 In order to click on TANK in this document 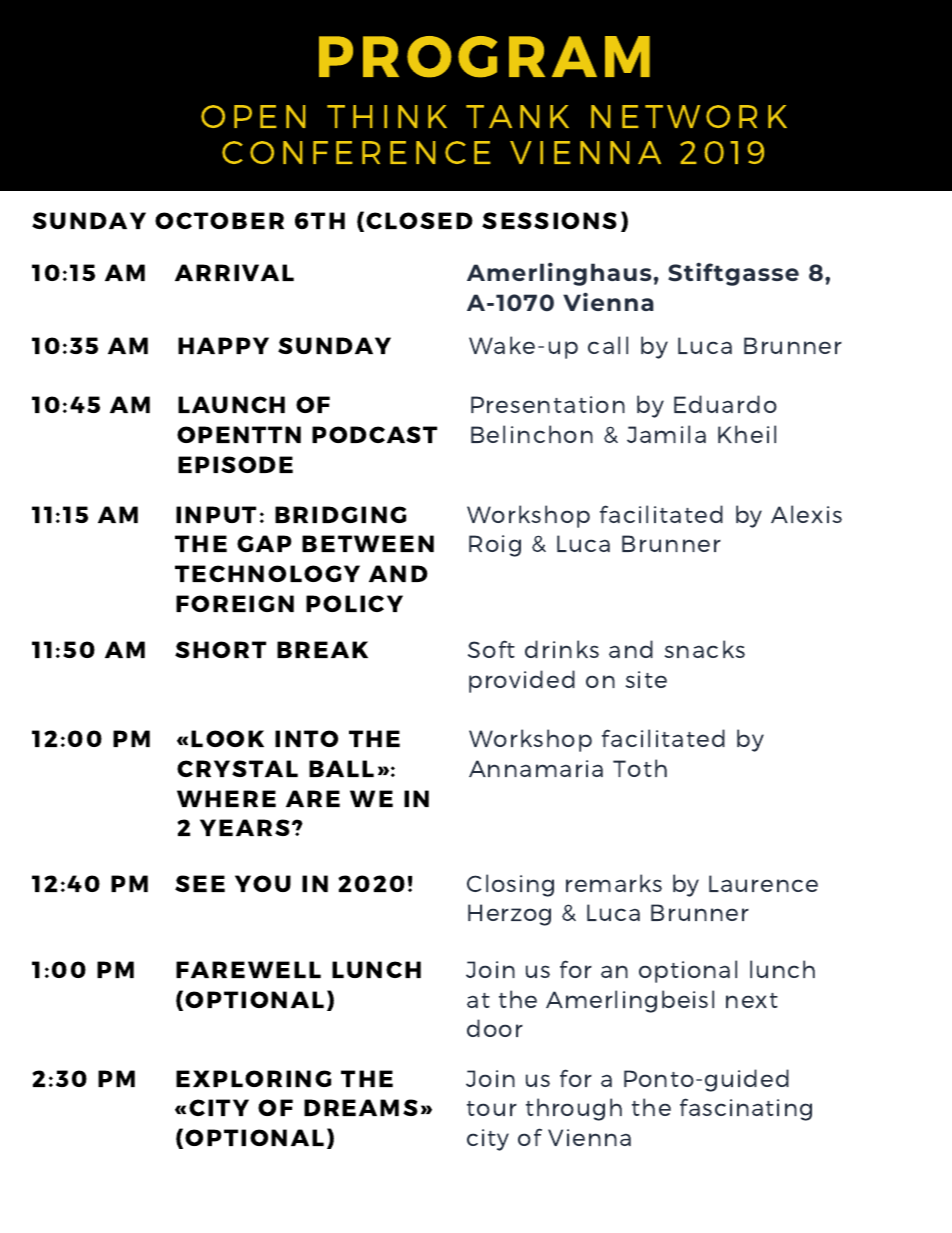, I will do `click(517, 116)`.
